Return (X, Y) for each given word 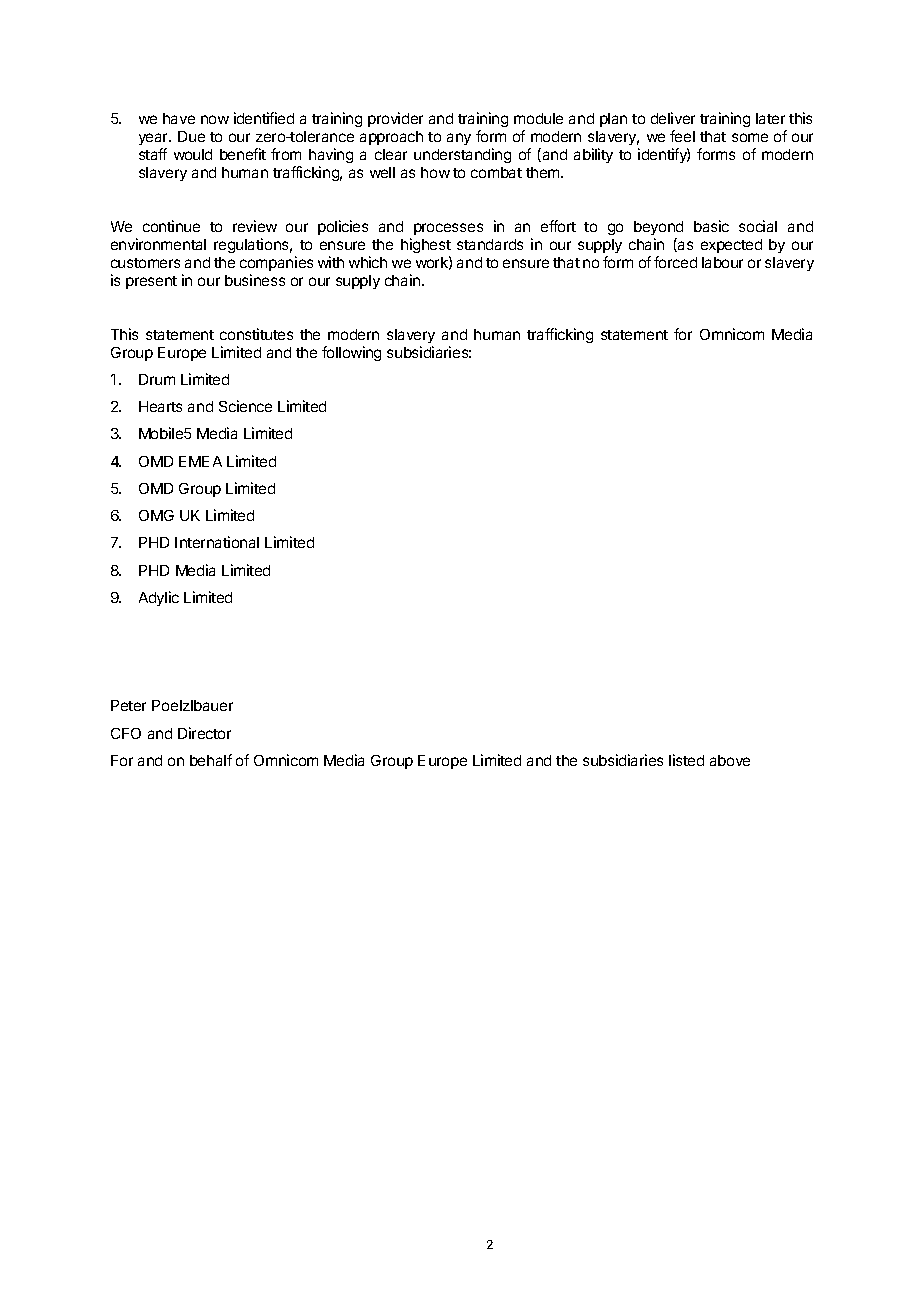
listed (686, 760)
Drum (157, 379)
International (217, 542)
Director (204, 733)
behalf (211, 760)
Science (245, 406)
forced (675, 262)
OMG (156, 515)
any (459, 139)
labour (722, 262)
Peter (128, 705)
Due (191, 136)
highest (426, 245)
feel (682, 136)
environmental (158, 244)
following (351, 353)
